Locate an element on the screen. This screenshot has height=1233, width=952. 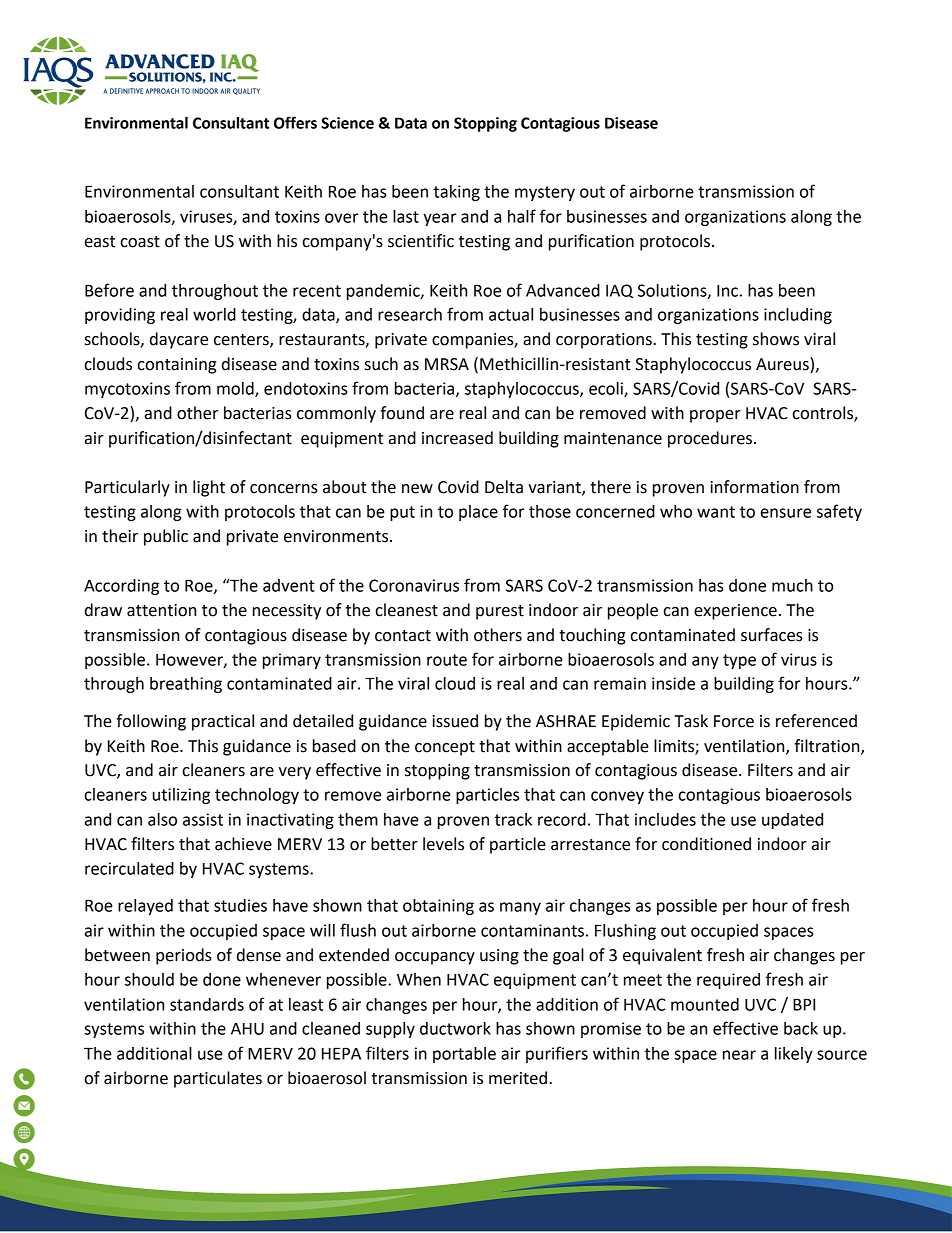
particulates is located at coordinates (218, 1079).
